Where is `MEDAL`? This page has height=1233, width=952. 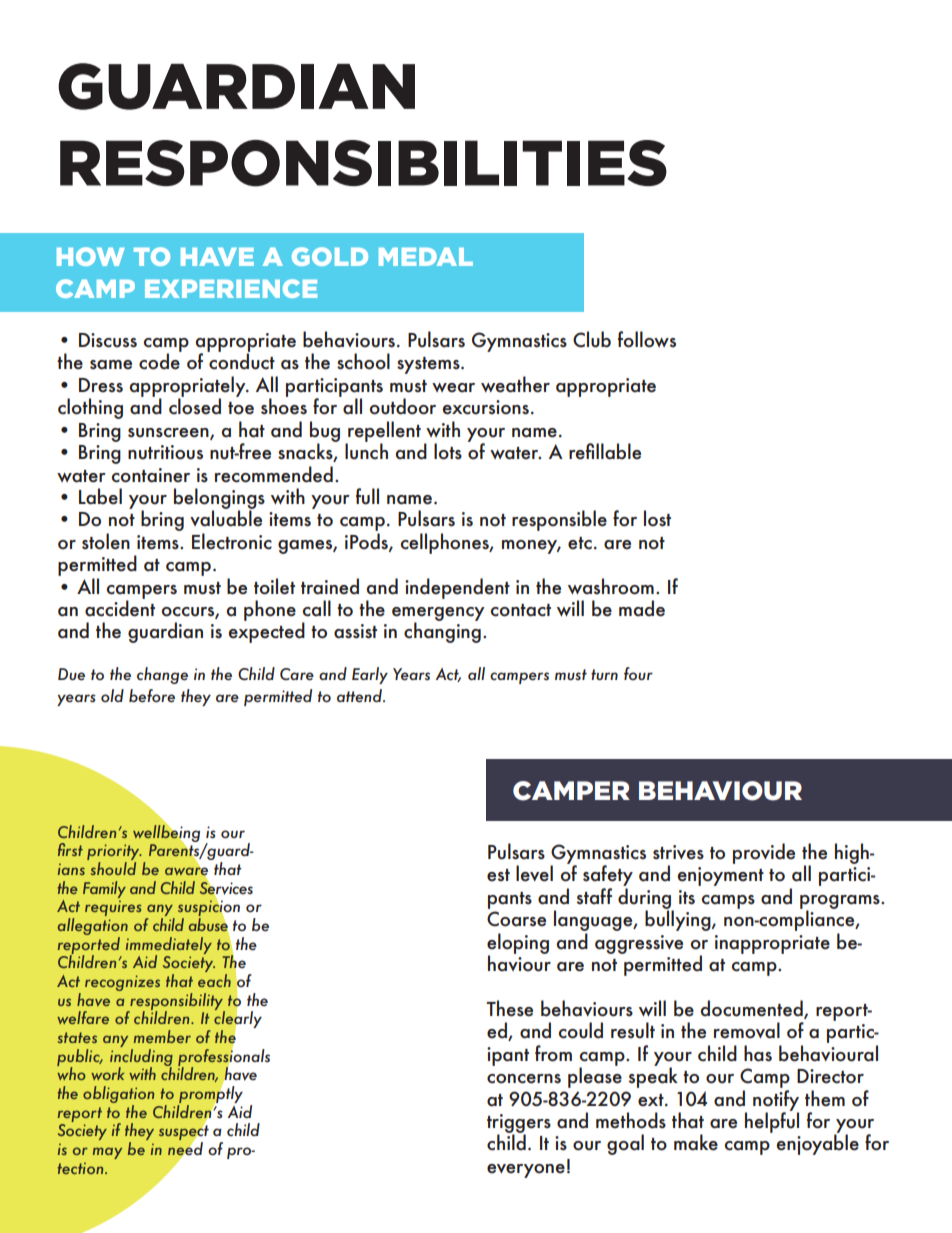 MEDAL is located at coordinates (426, 256).
